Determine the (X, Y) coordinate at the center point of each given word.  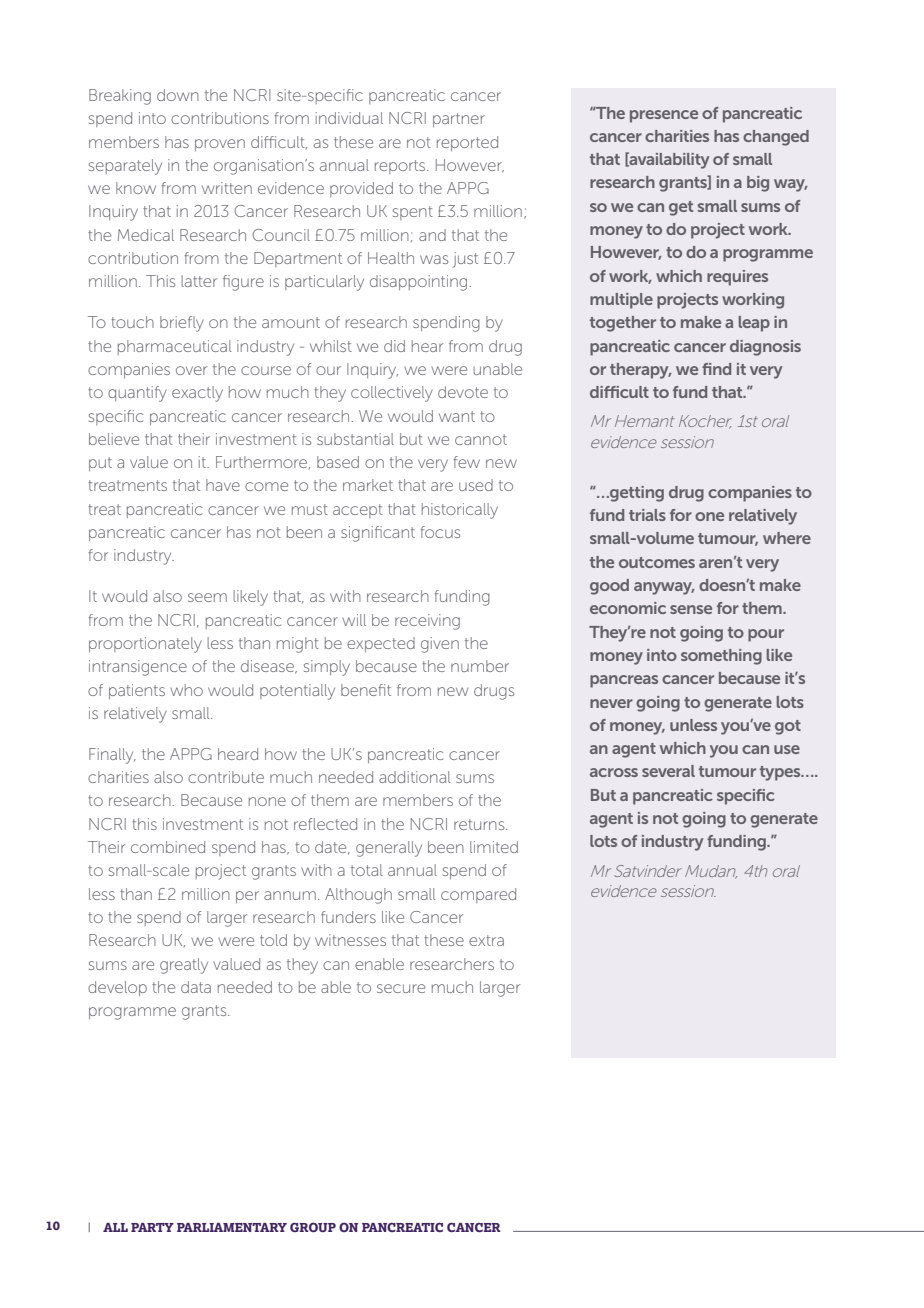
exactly (197, 394)
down (178, 95)
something (721, 657)
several (668, 771)
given (440, 645)
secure (401, 988)
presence (664, 116)
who (186, 690)
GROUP (313, 1227)
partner (459, 120)
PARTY (152, 1227)
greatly (184, 966)
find (716, 369)
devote (463, 392)
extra (486, 940)
